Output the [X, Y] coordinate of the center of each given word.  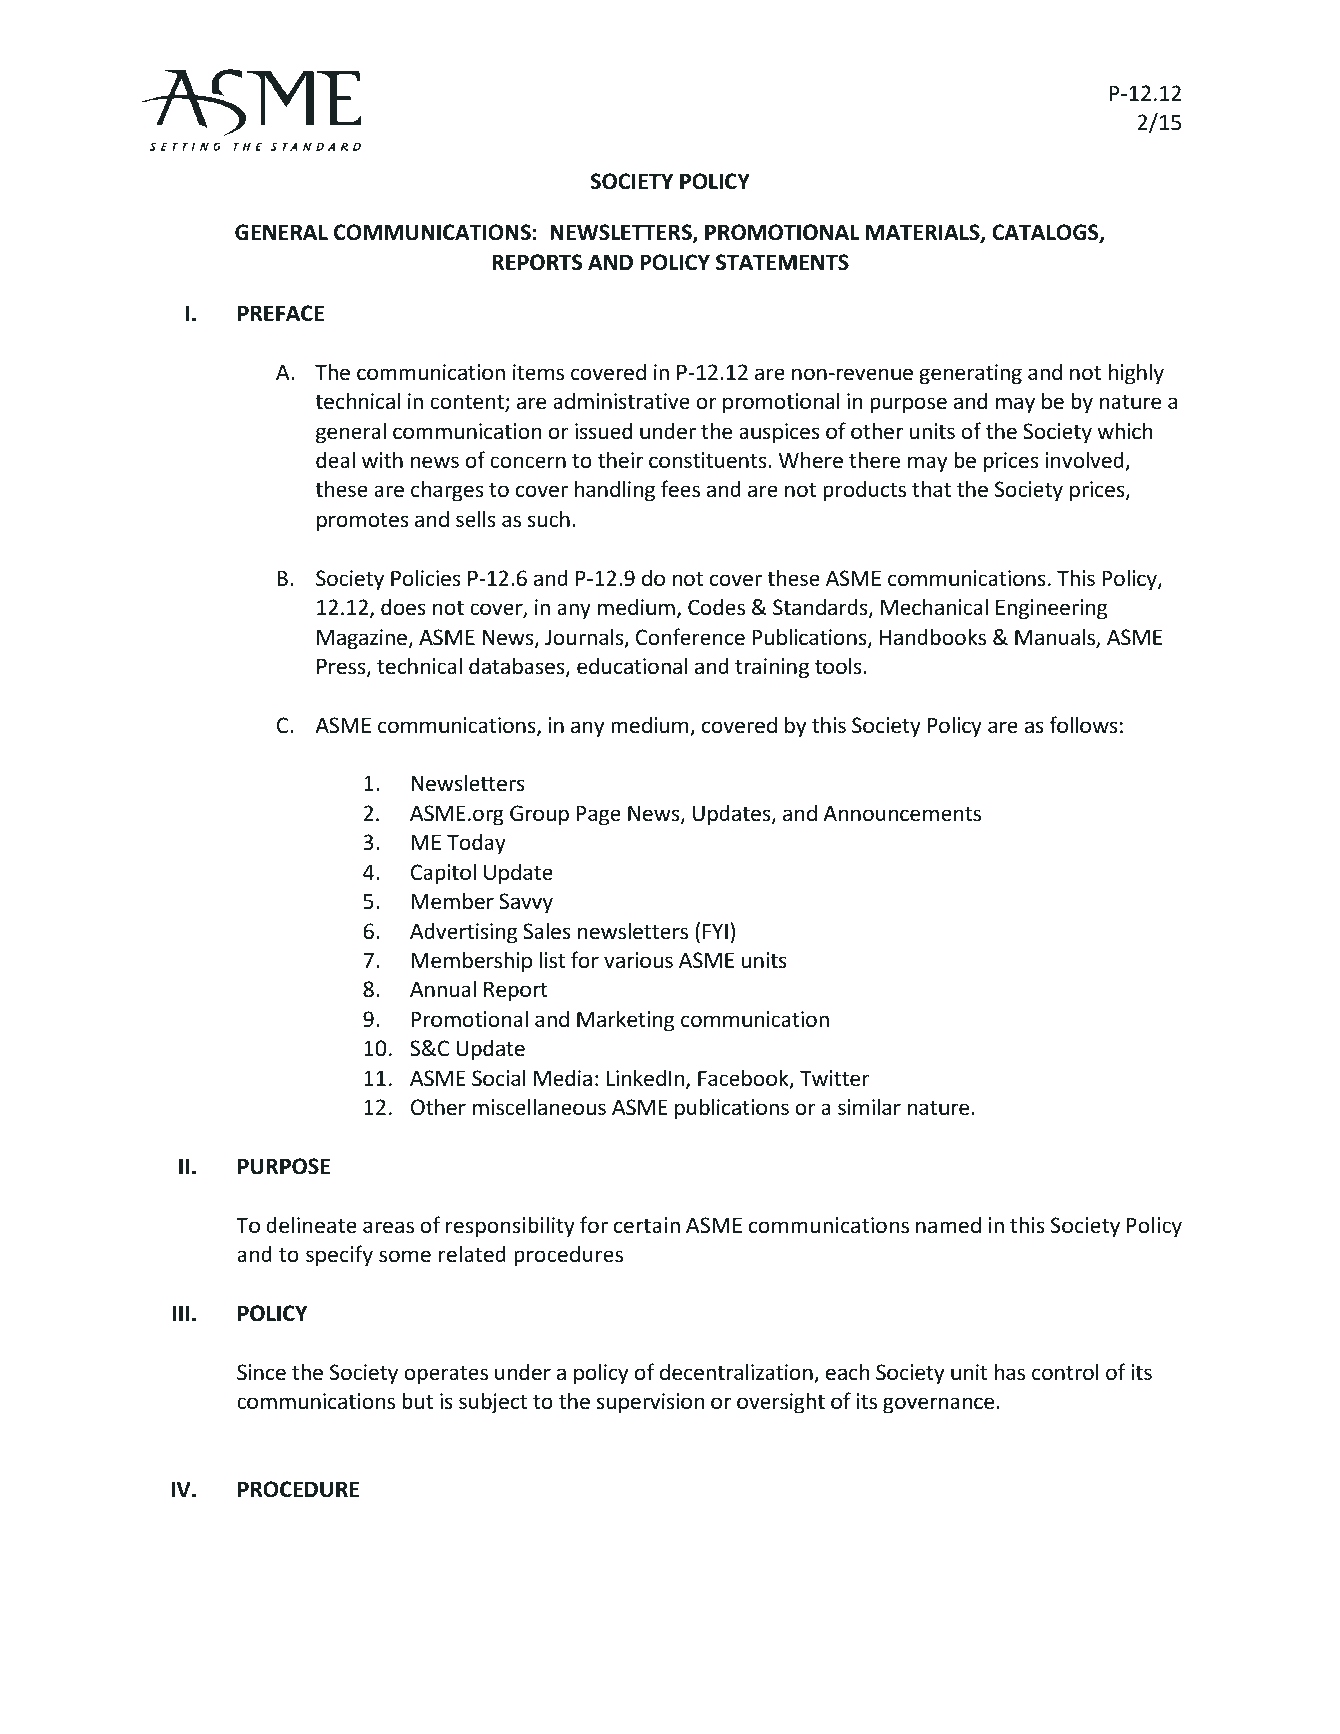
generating [970, 374]
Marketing [625, 1021]
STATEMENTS [782, 262]
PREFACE [281, 313]
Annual [443, 988]
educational [632, 666]
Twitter [835, 1078]
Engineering [1051, 609]
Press [342, 667]
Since [261, 1372]
